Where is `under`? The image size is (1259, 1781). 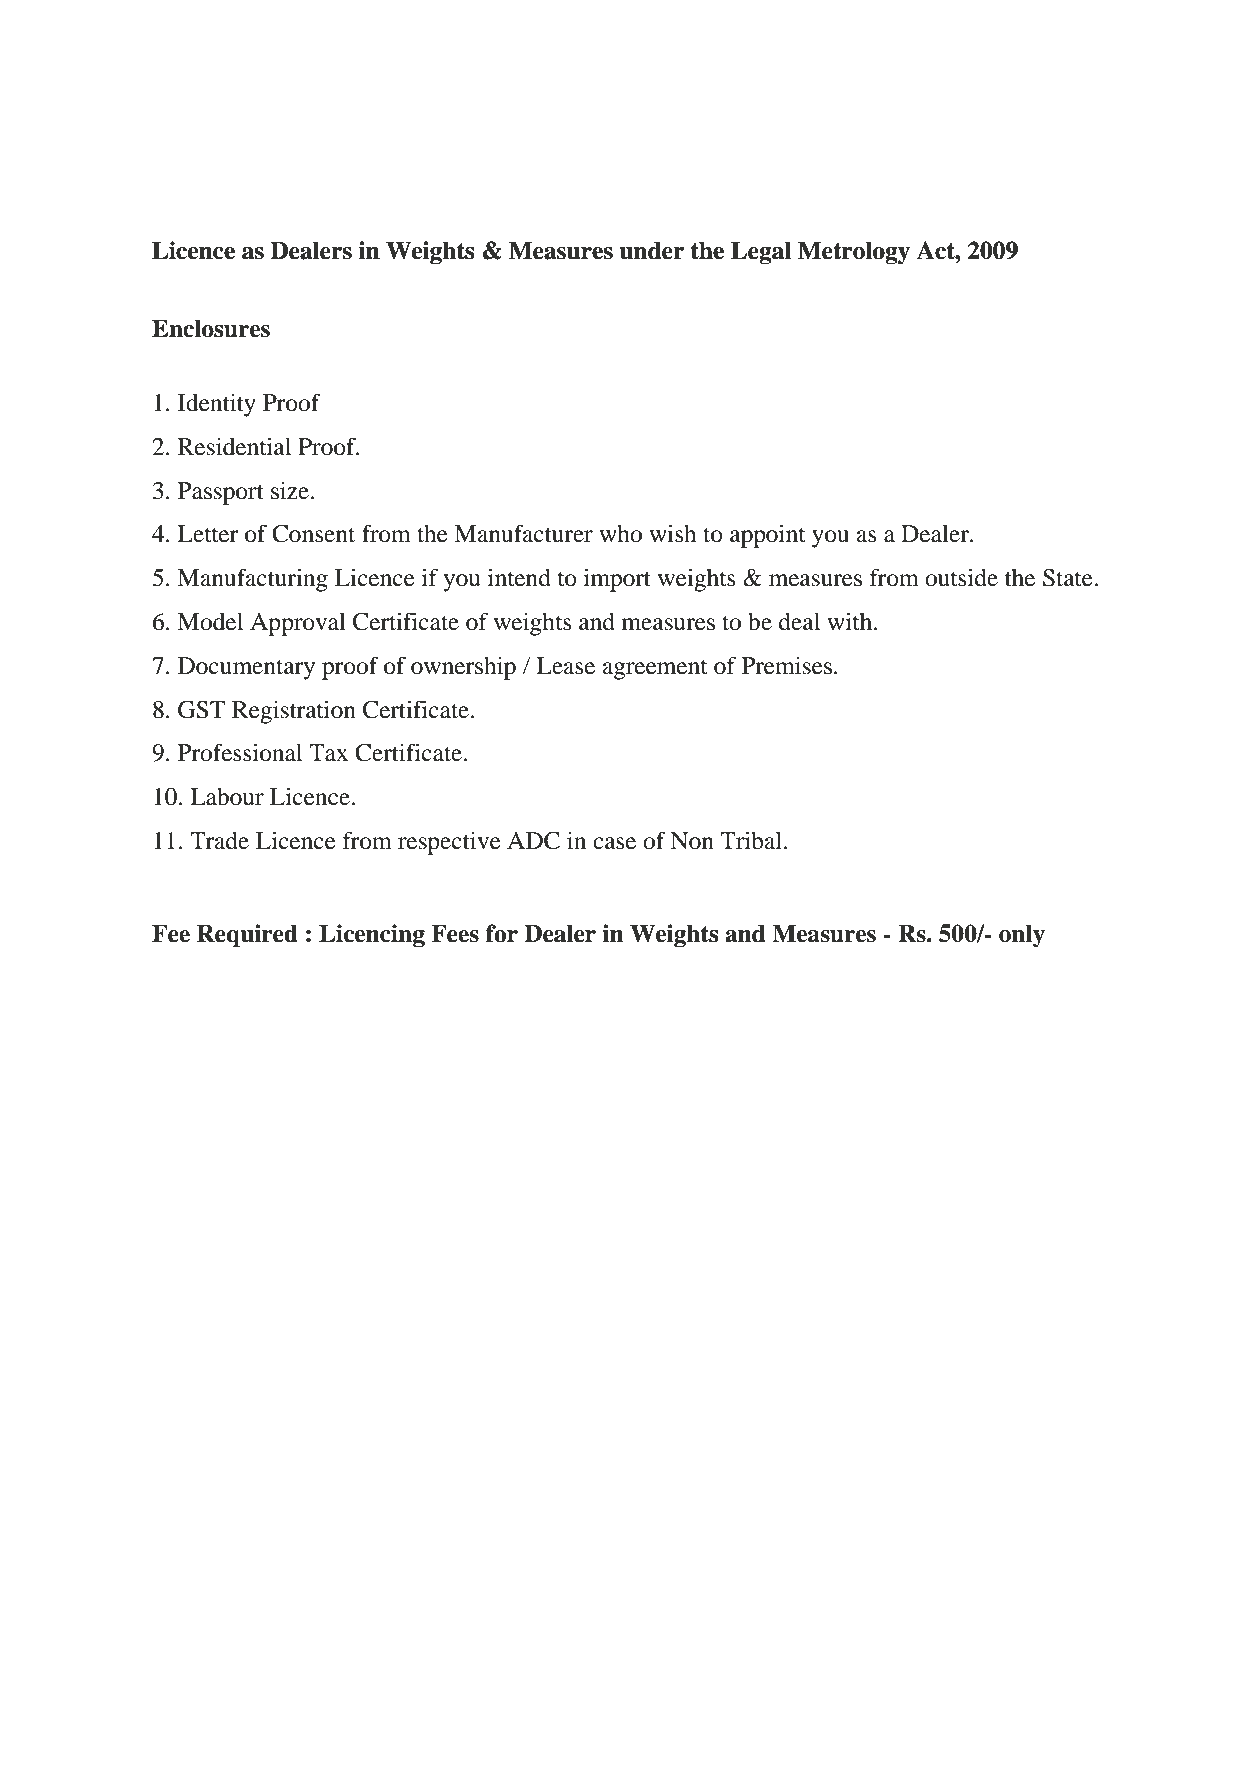 under is located at coordinates (651, 251).
